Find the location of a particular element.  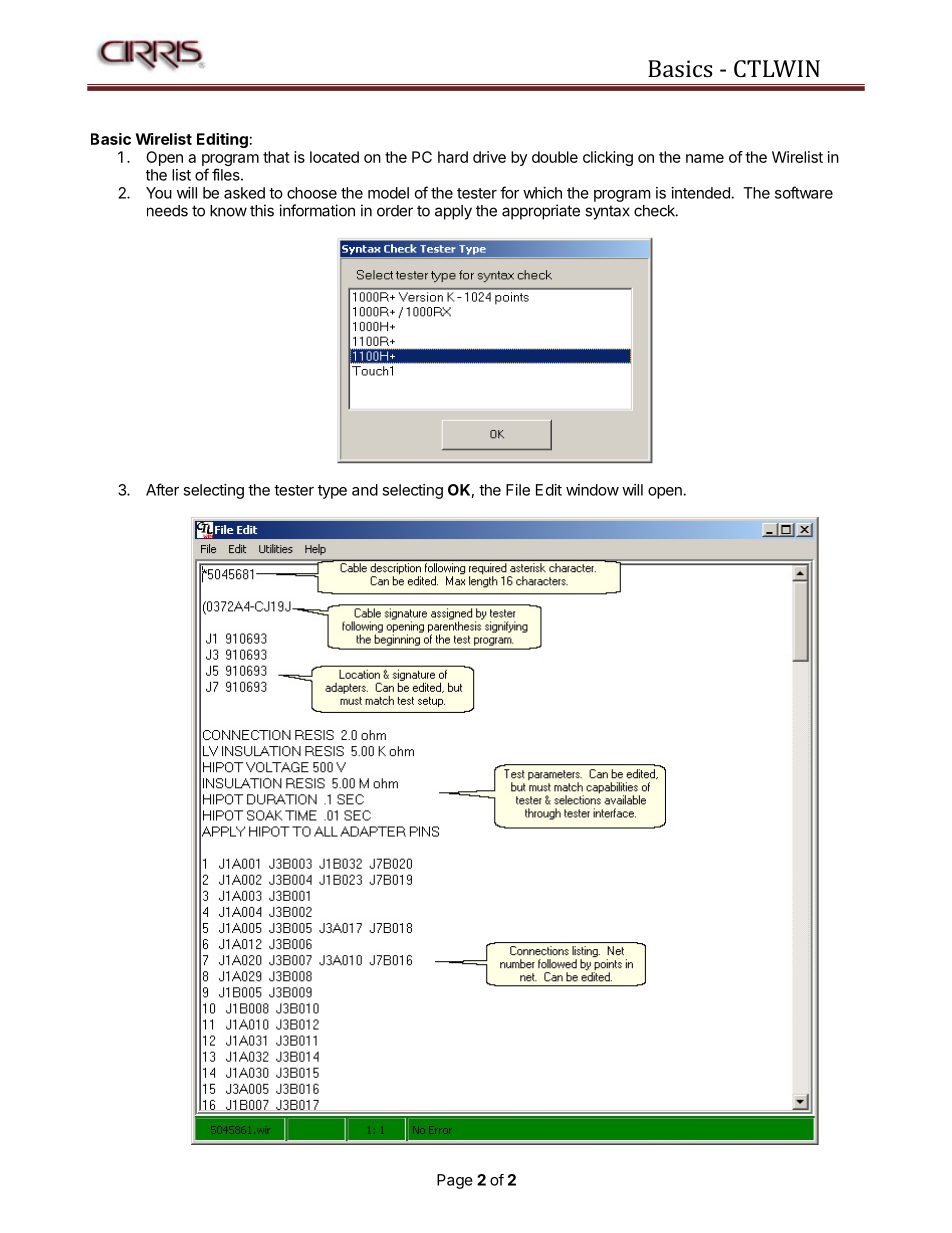

and is located at coordinates (365, 490).
